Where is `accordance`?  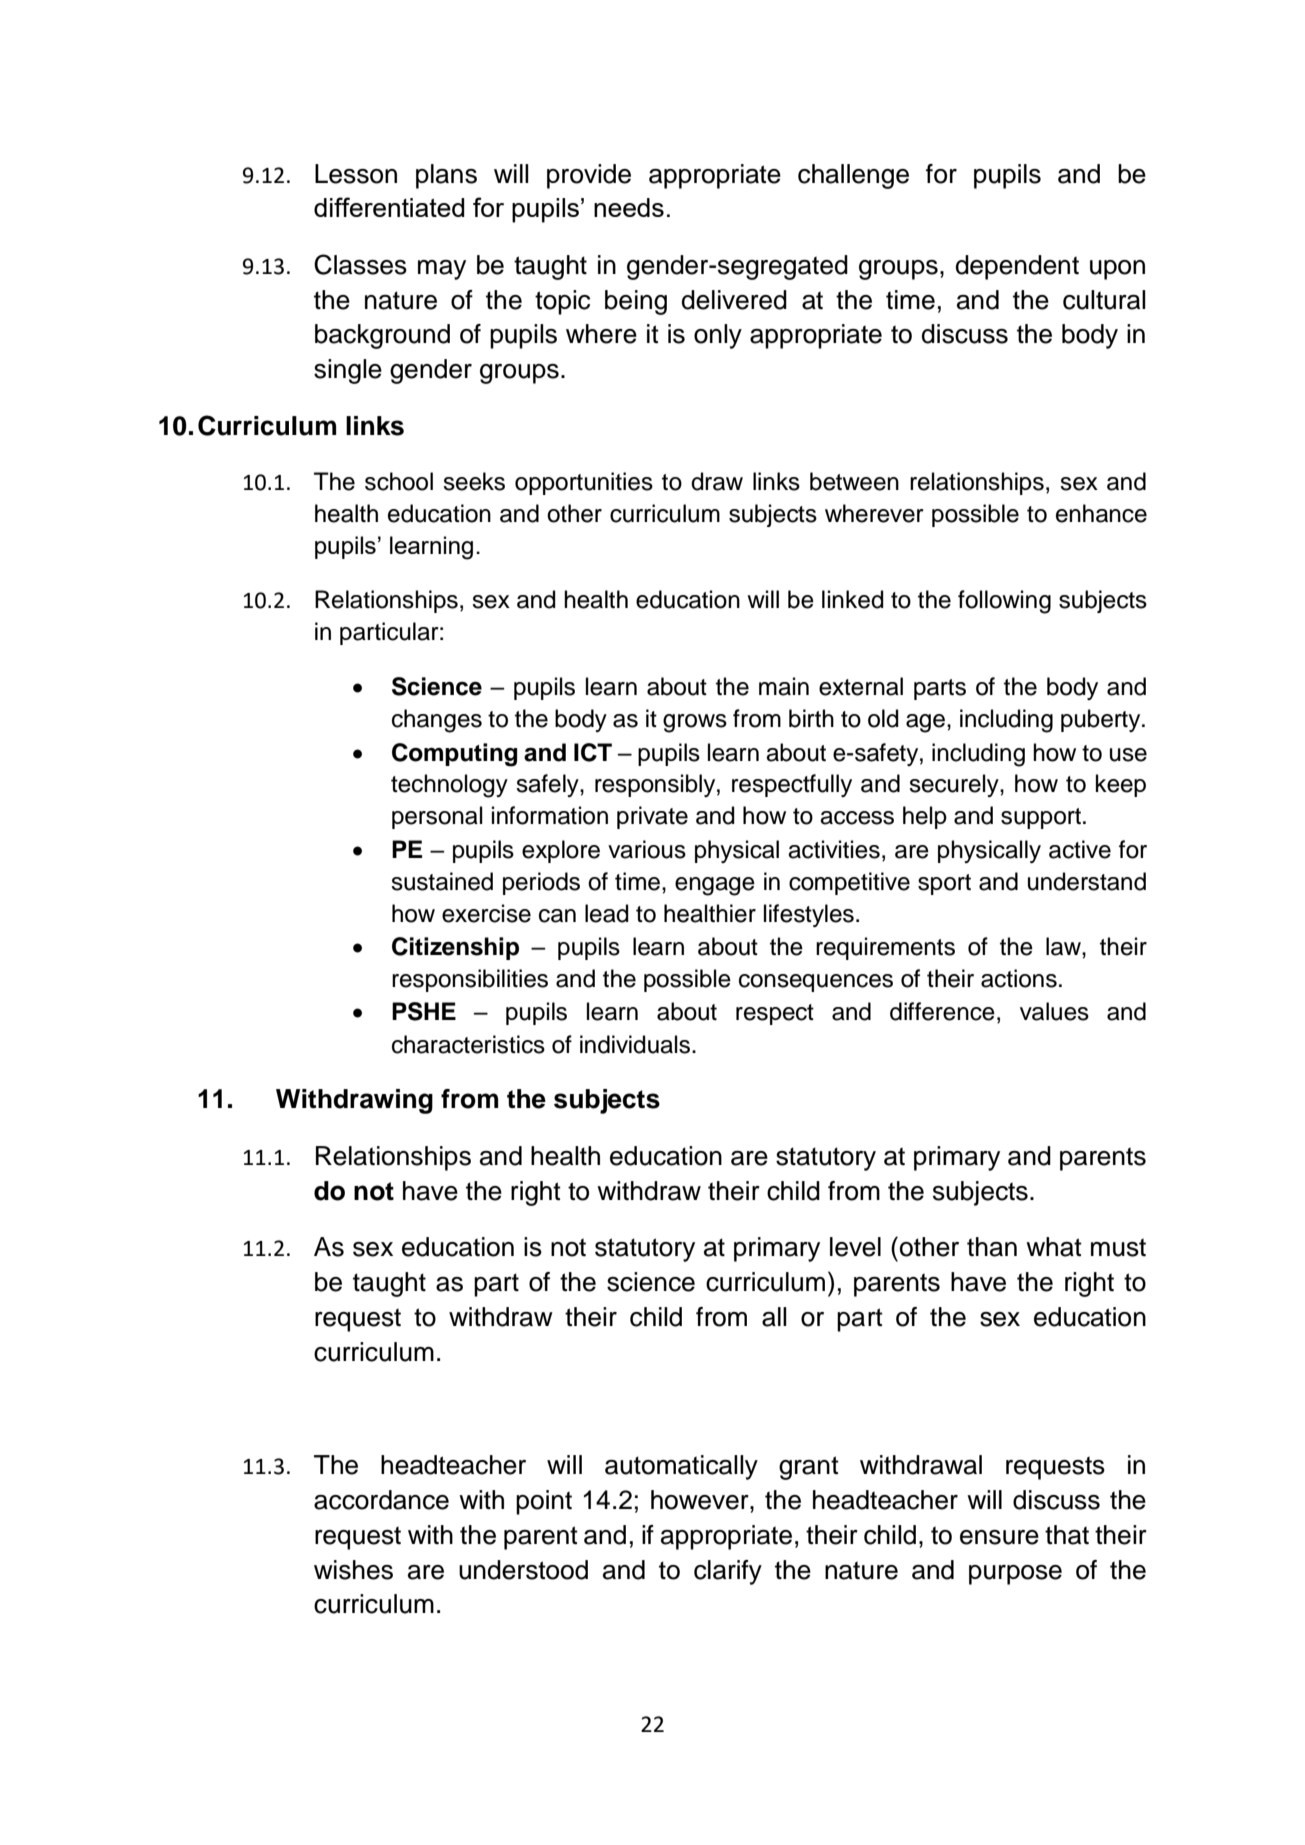
accordance is located at coordinates (381, 1500).
